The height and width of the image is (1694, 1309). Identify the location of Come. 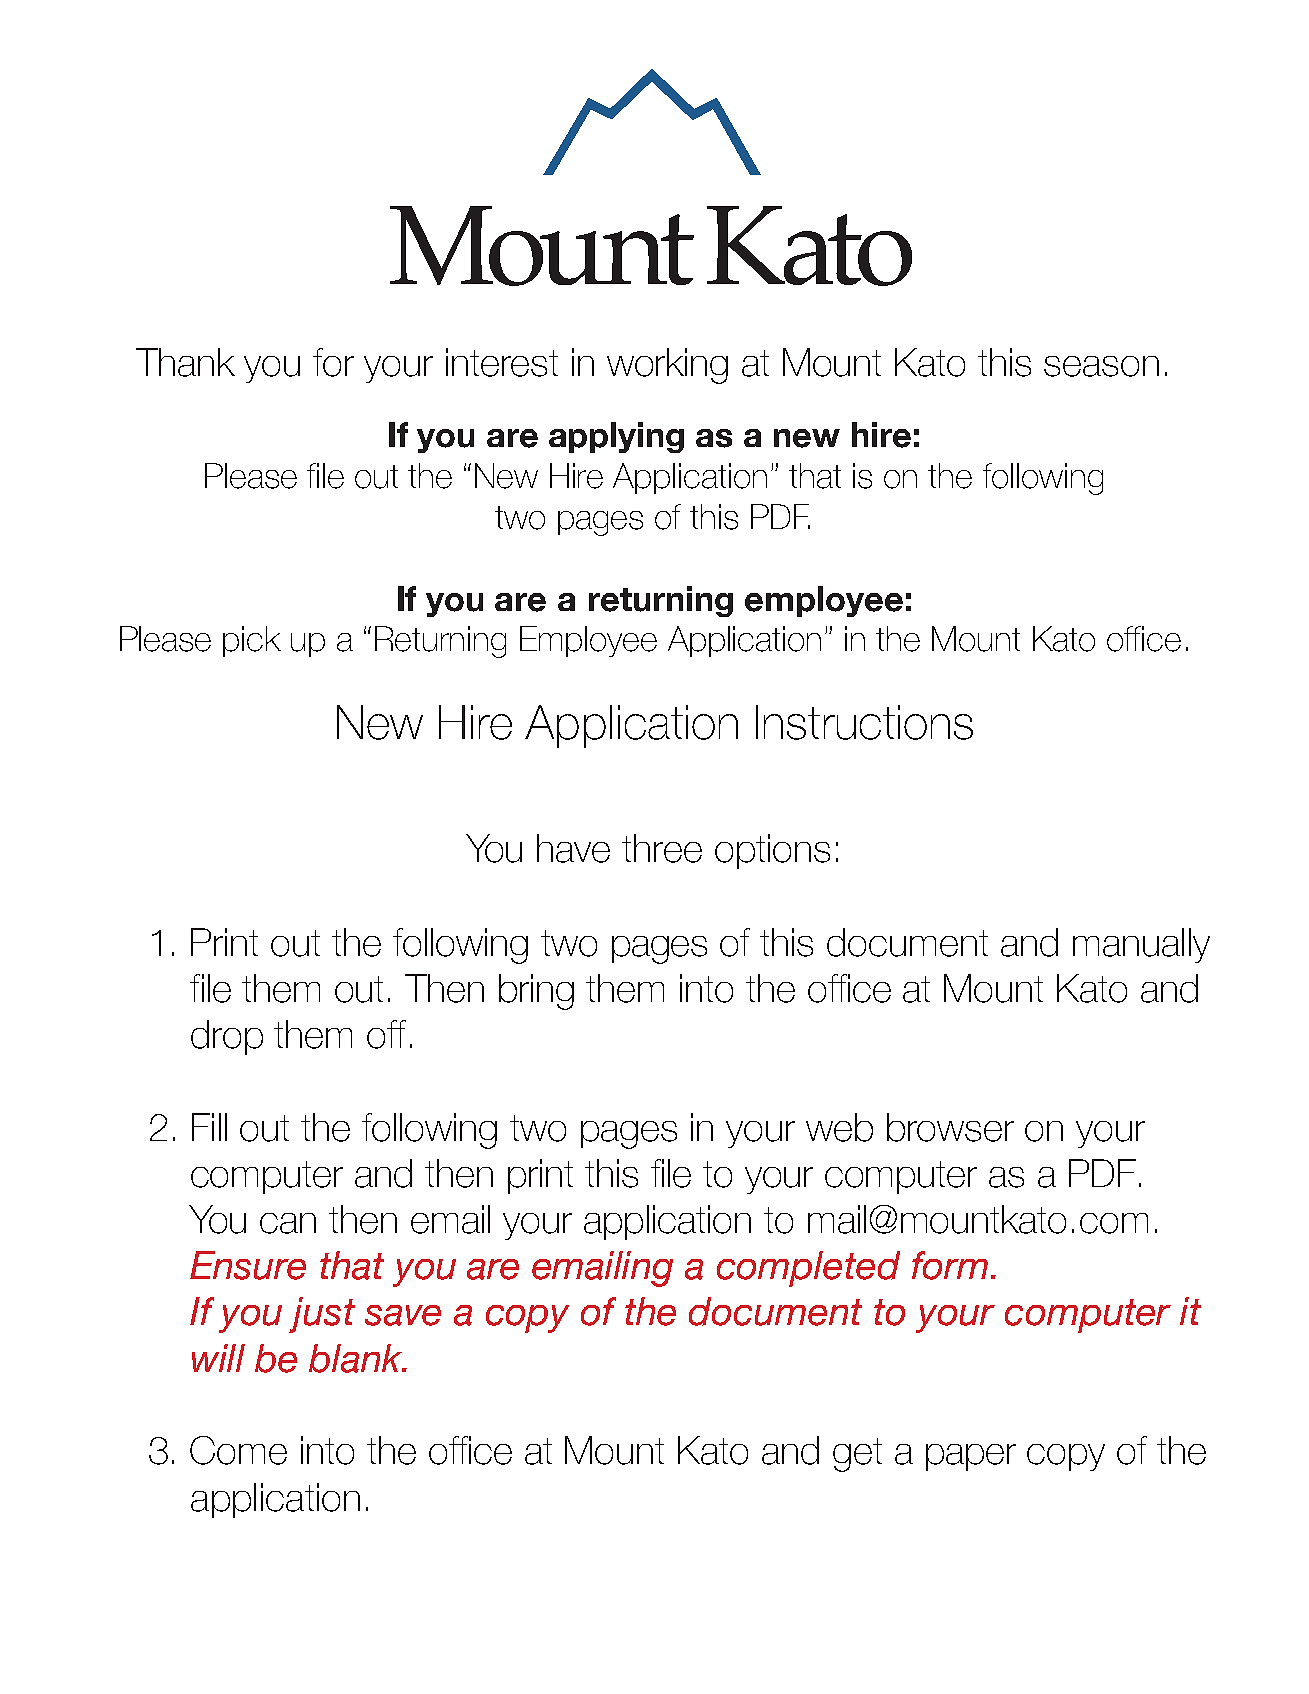
(238, 1450).
